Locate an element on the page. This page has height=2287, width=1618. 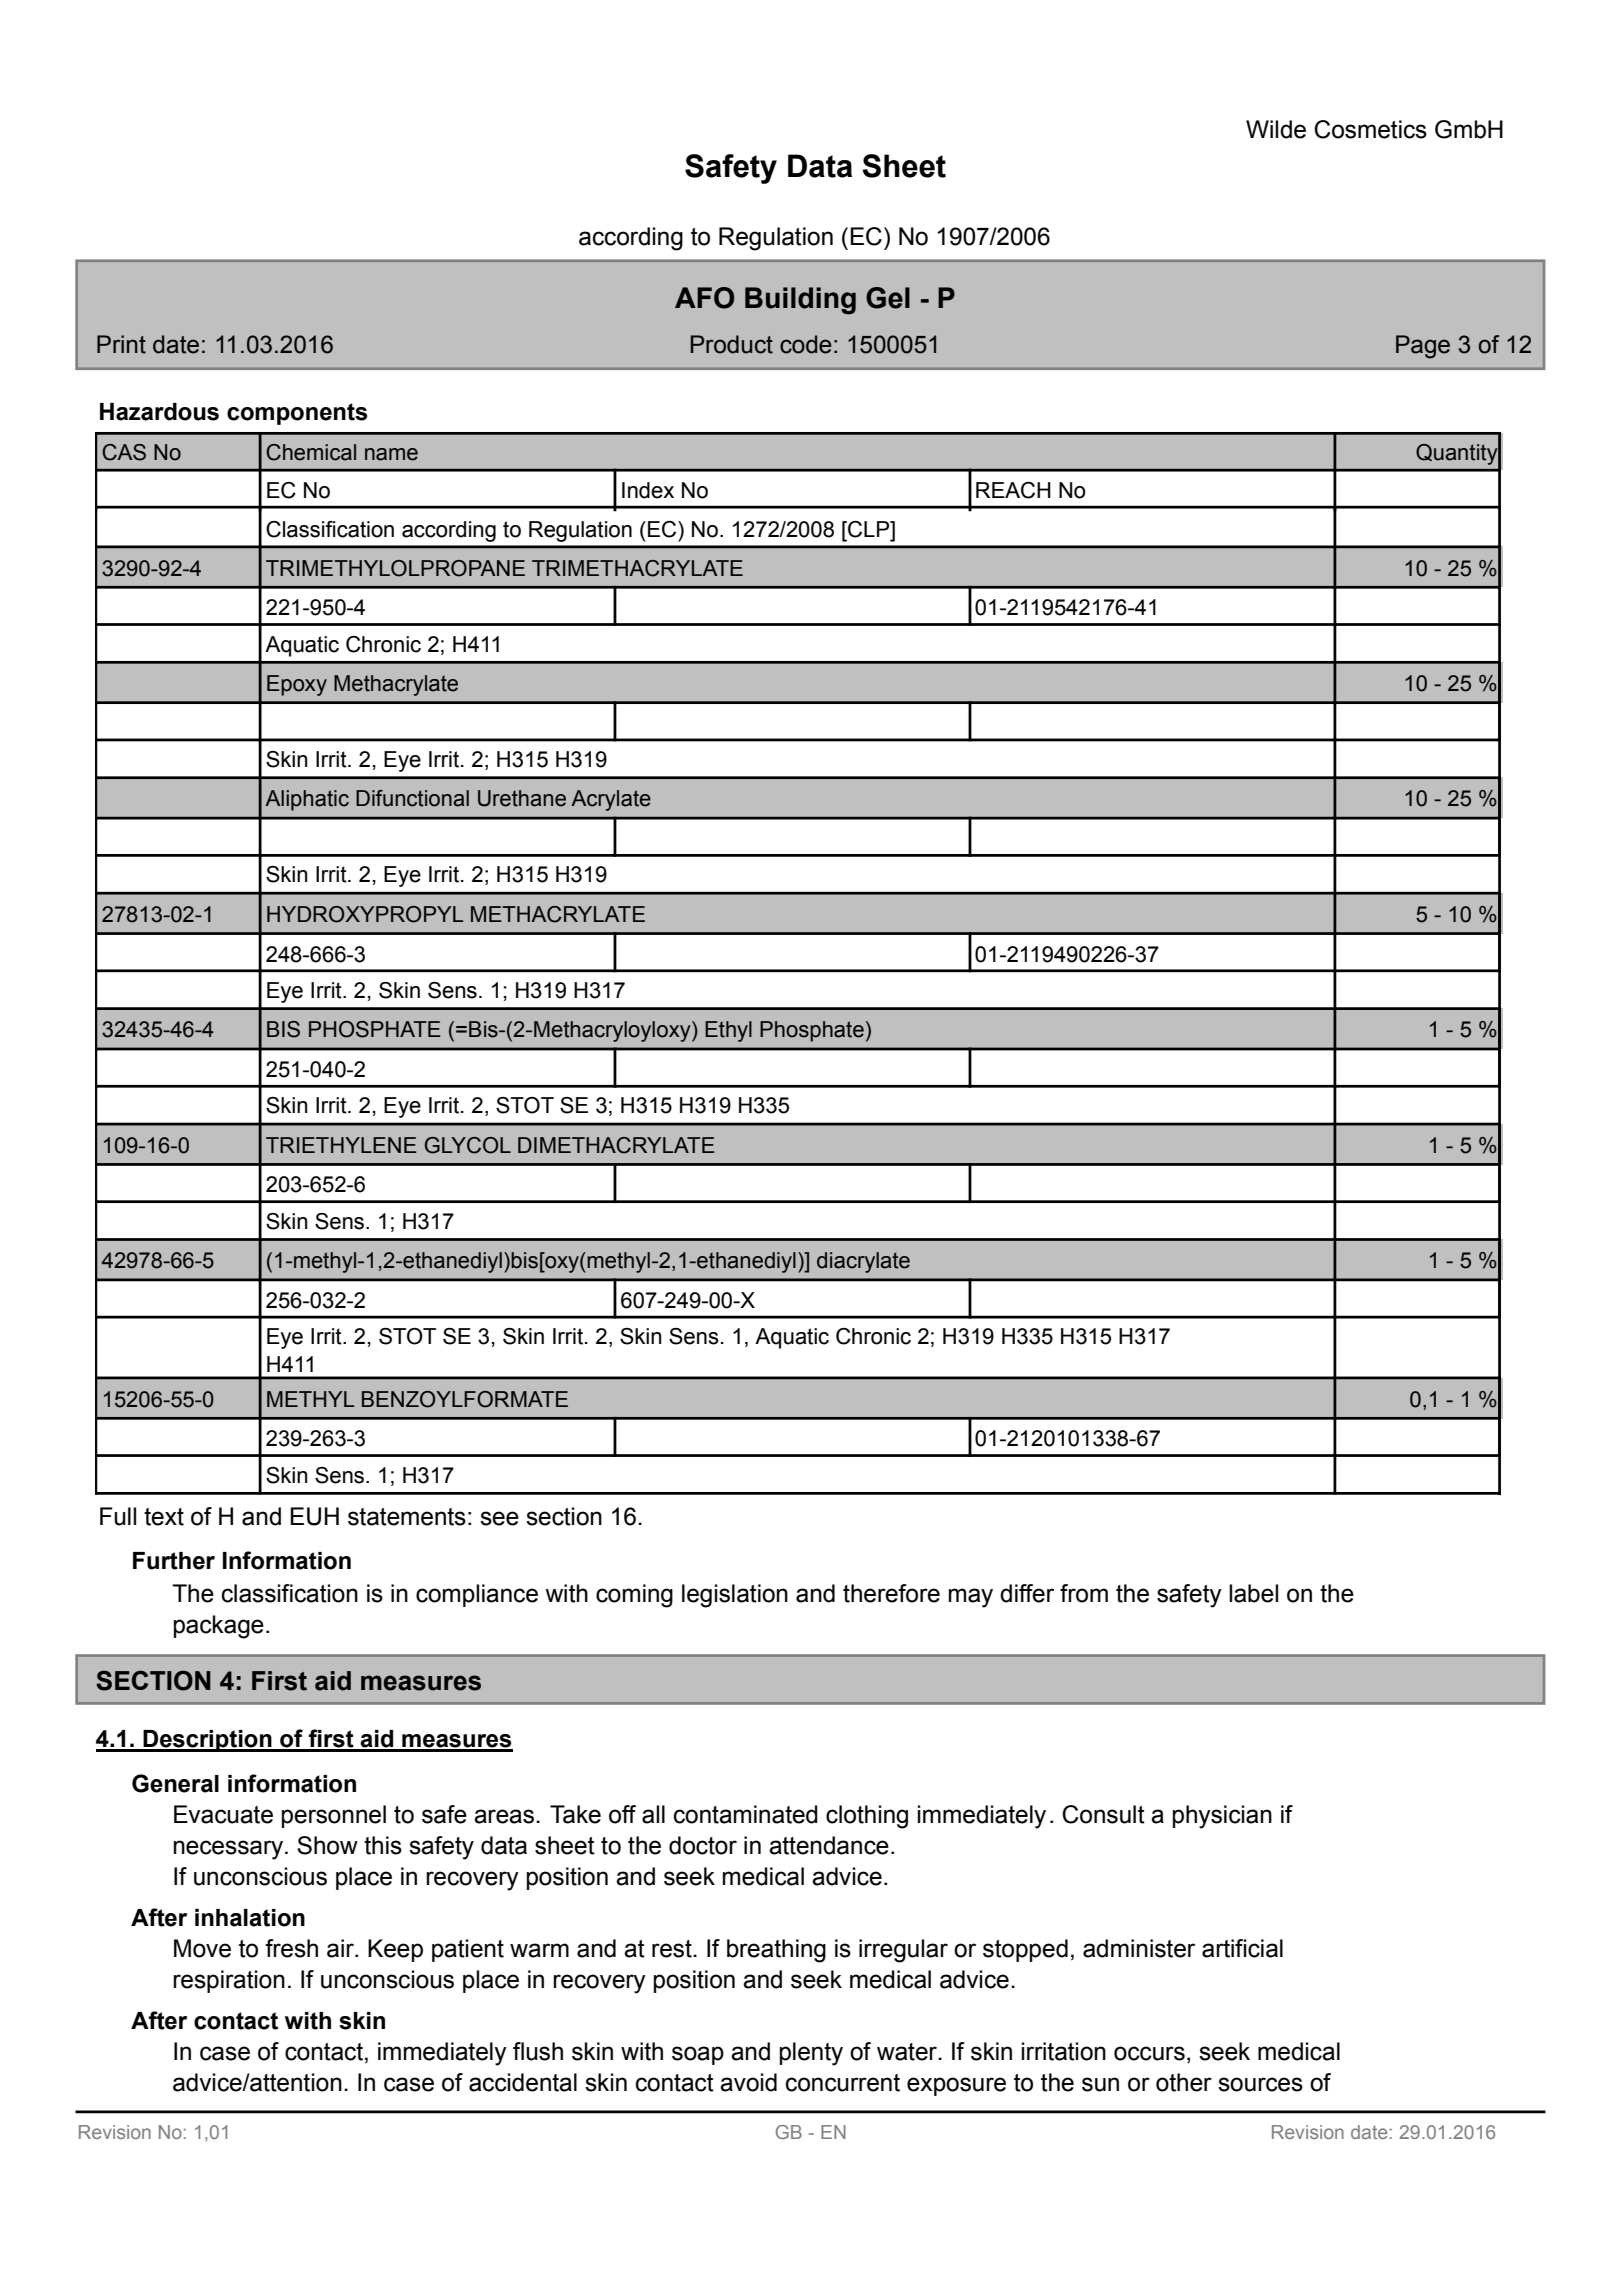
GLYCOL is located at coordinates (468, 1145).
